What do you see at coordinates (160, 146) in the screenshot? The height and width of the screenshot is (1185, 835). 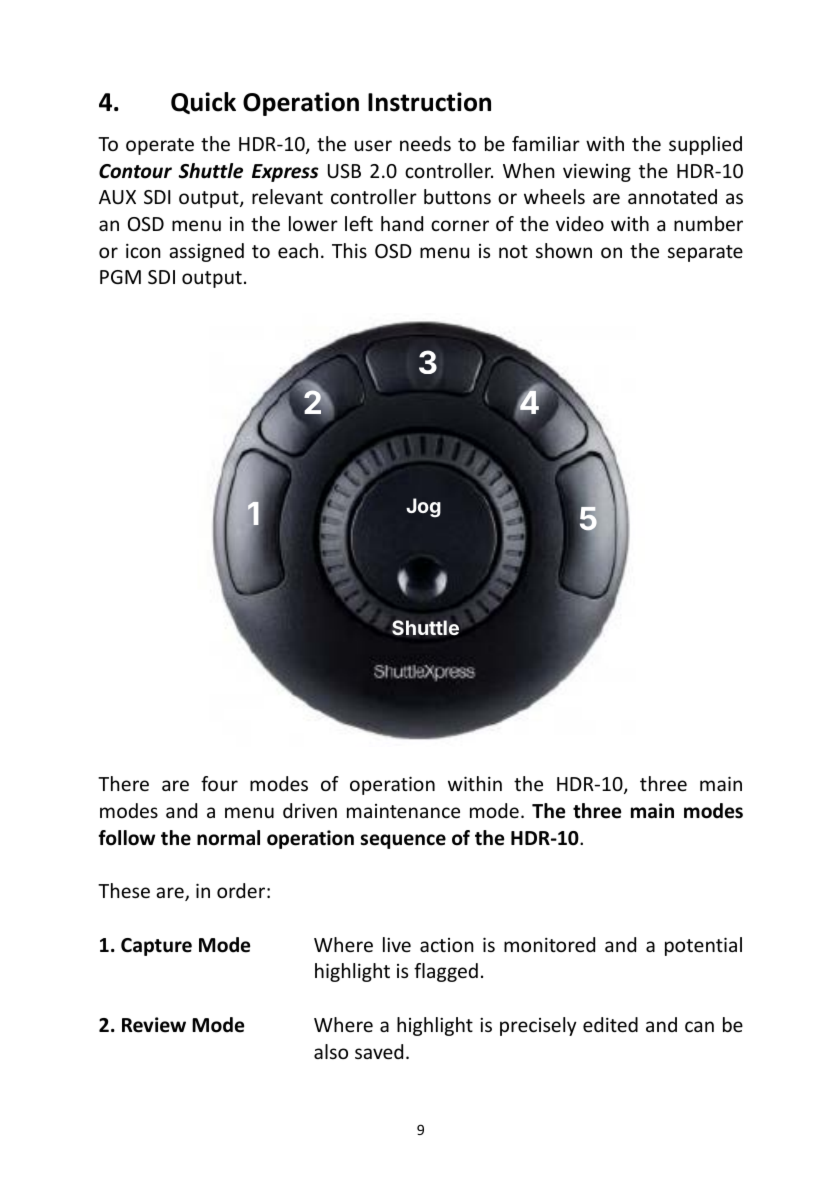 I see `operate` at bounding box center [160, 146].
